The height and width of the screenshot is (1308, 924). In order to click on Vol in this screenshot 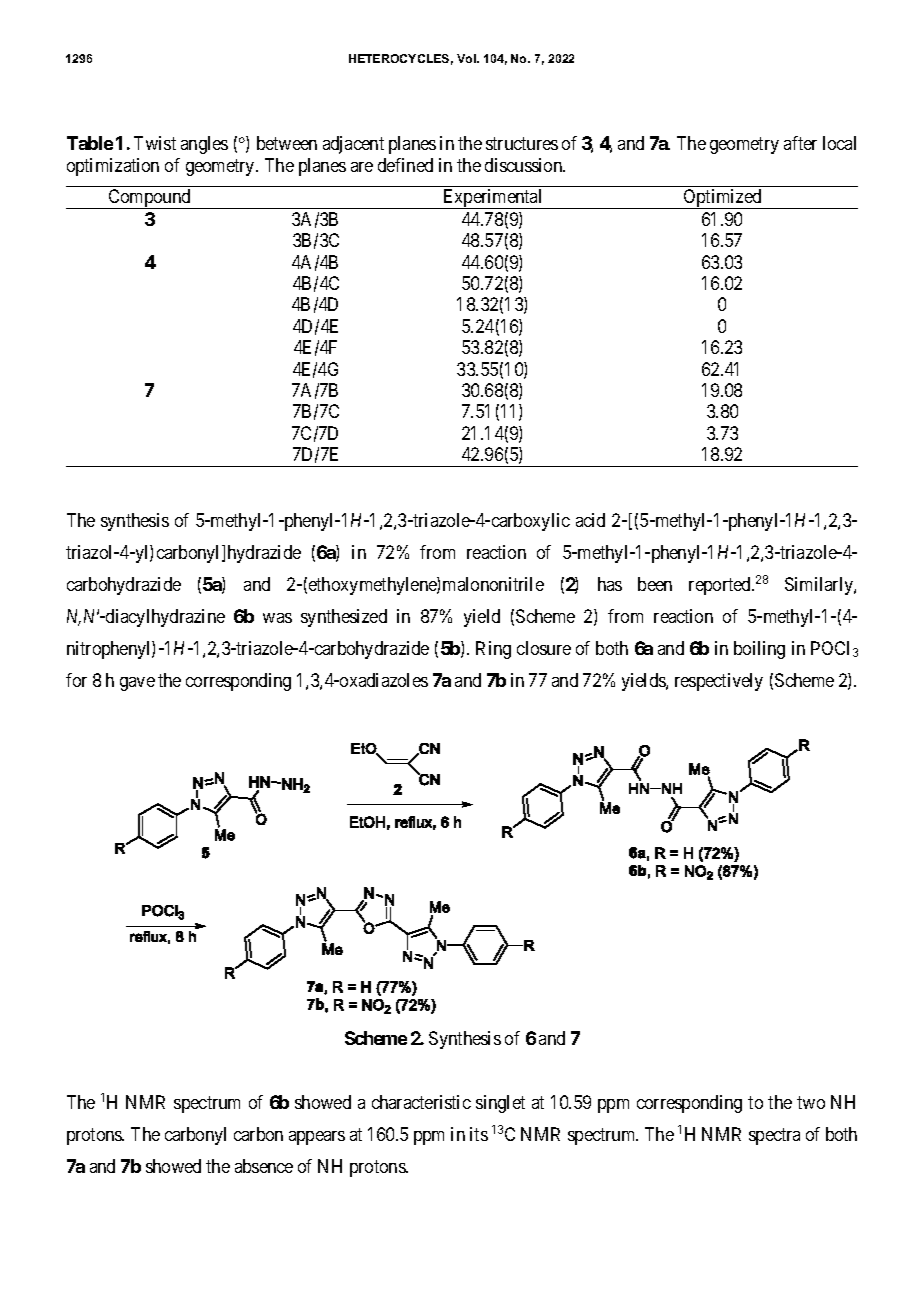, I will do `click(467, 58)`.
